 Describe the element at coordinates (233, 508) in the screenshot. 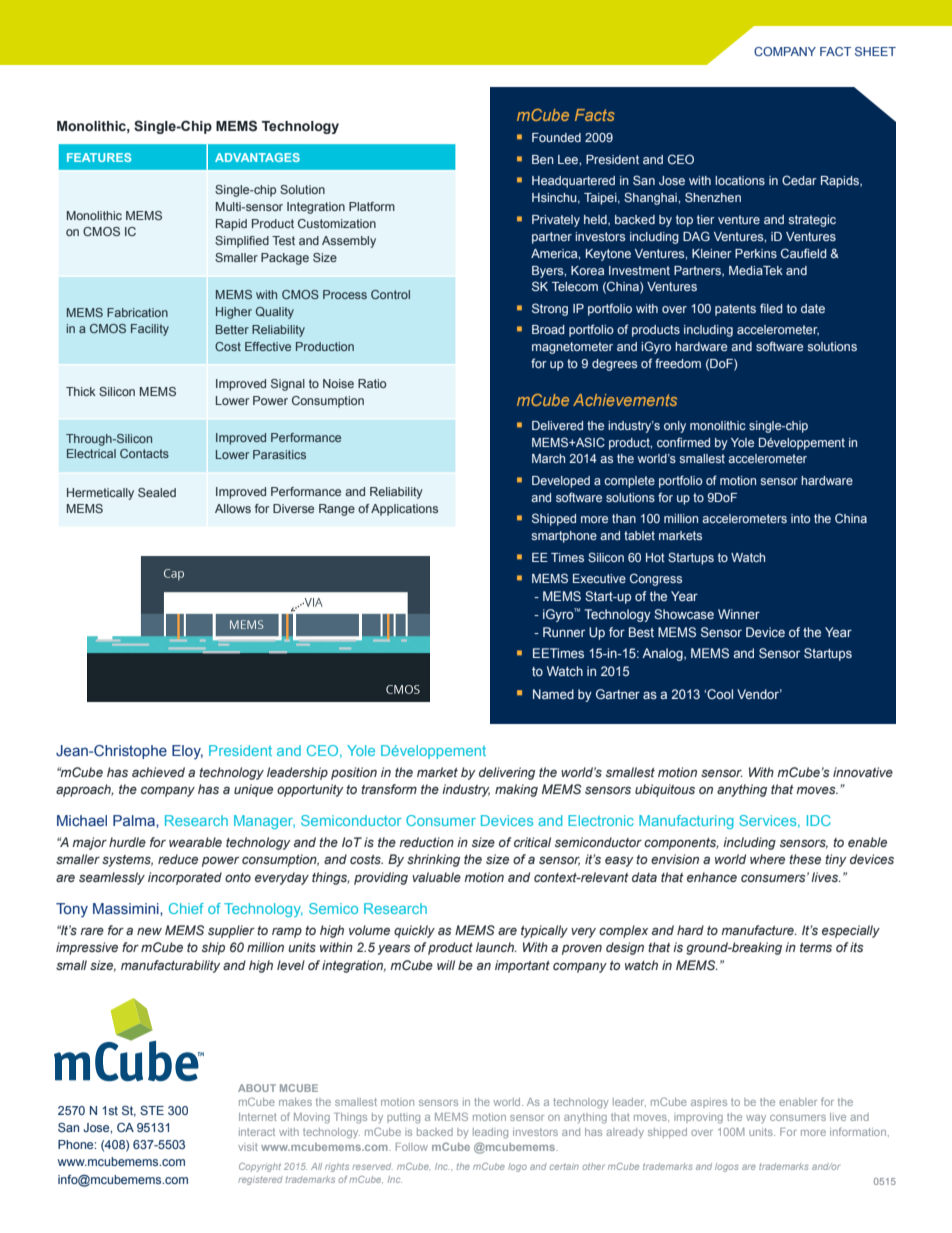

I see `Allows` at that location.
